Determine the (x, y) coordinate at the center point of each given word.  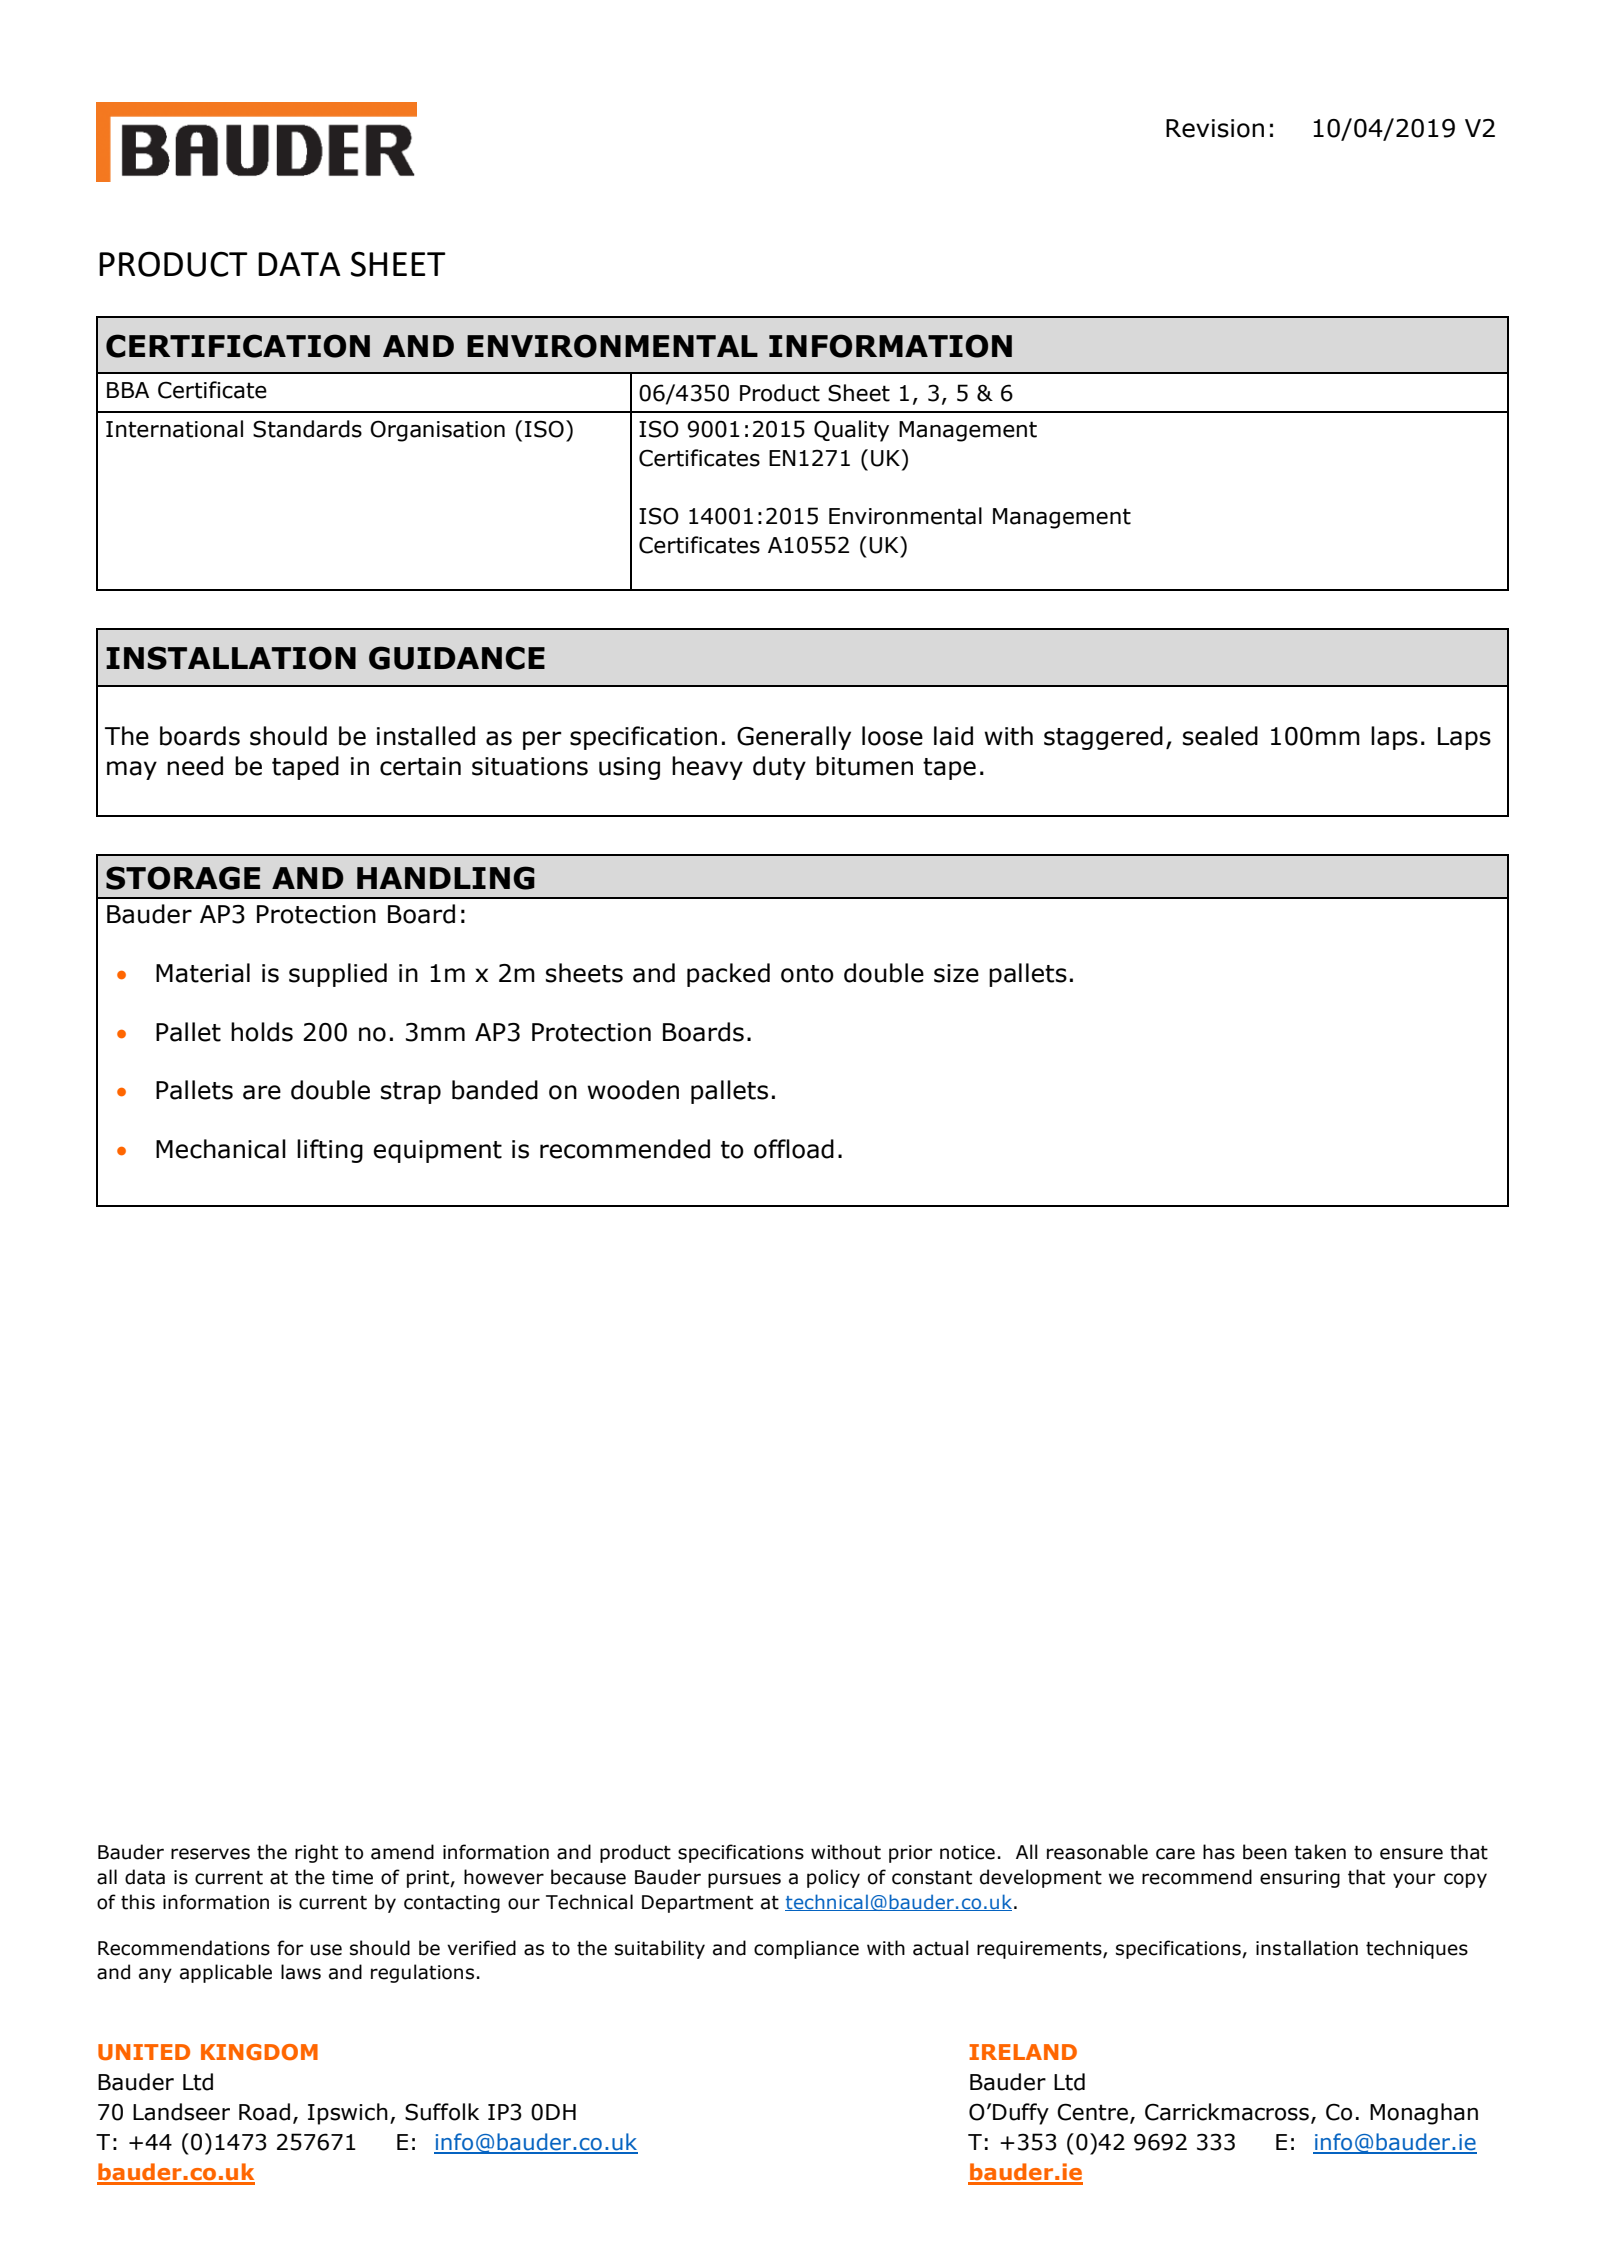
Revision (1215, 128)
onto (807, 974)
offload (794, 1149)
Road (264, 2112)
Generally (794, 738)
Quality (851, 431)
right (316, 1853)
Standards (307, 429)
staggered (1103, 738)
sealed (1220, 736)
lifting (330, 1151)
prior (910, 1854)
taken (1320, 1852)
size (956, 973)
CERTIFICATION (238, 346)
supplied (338, 975)
